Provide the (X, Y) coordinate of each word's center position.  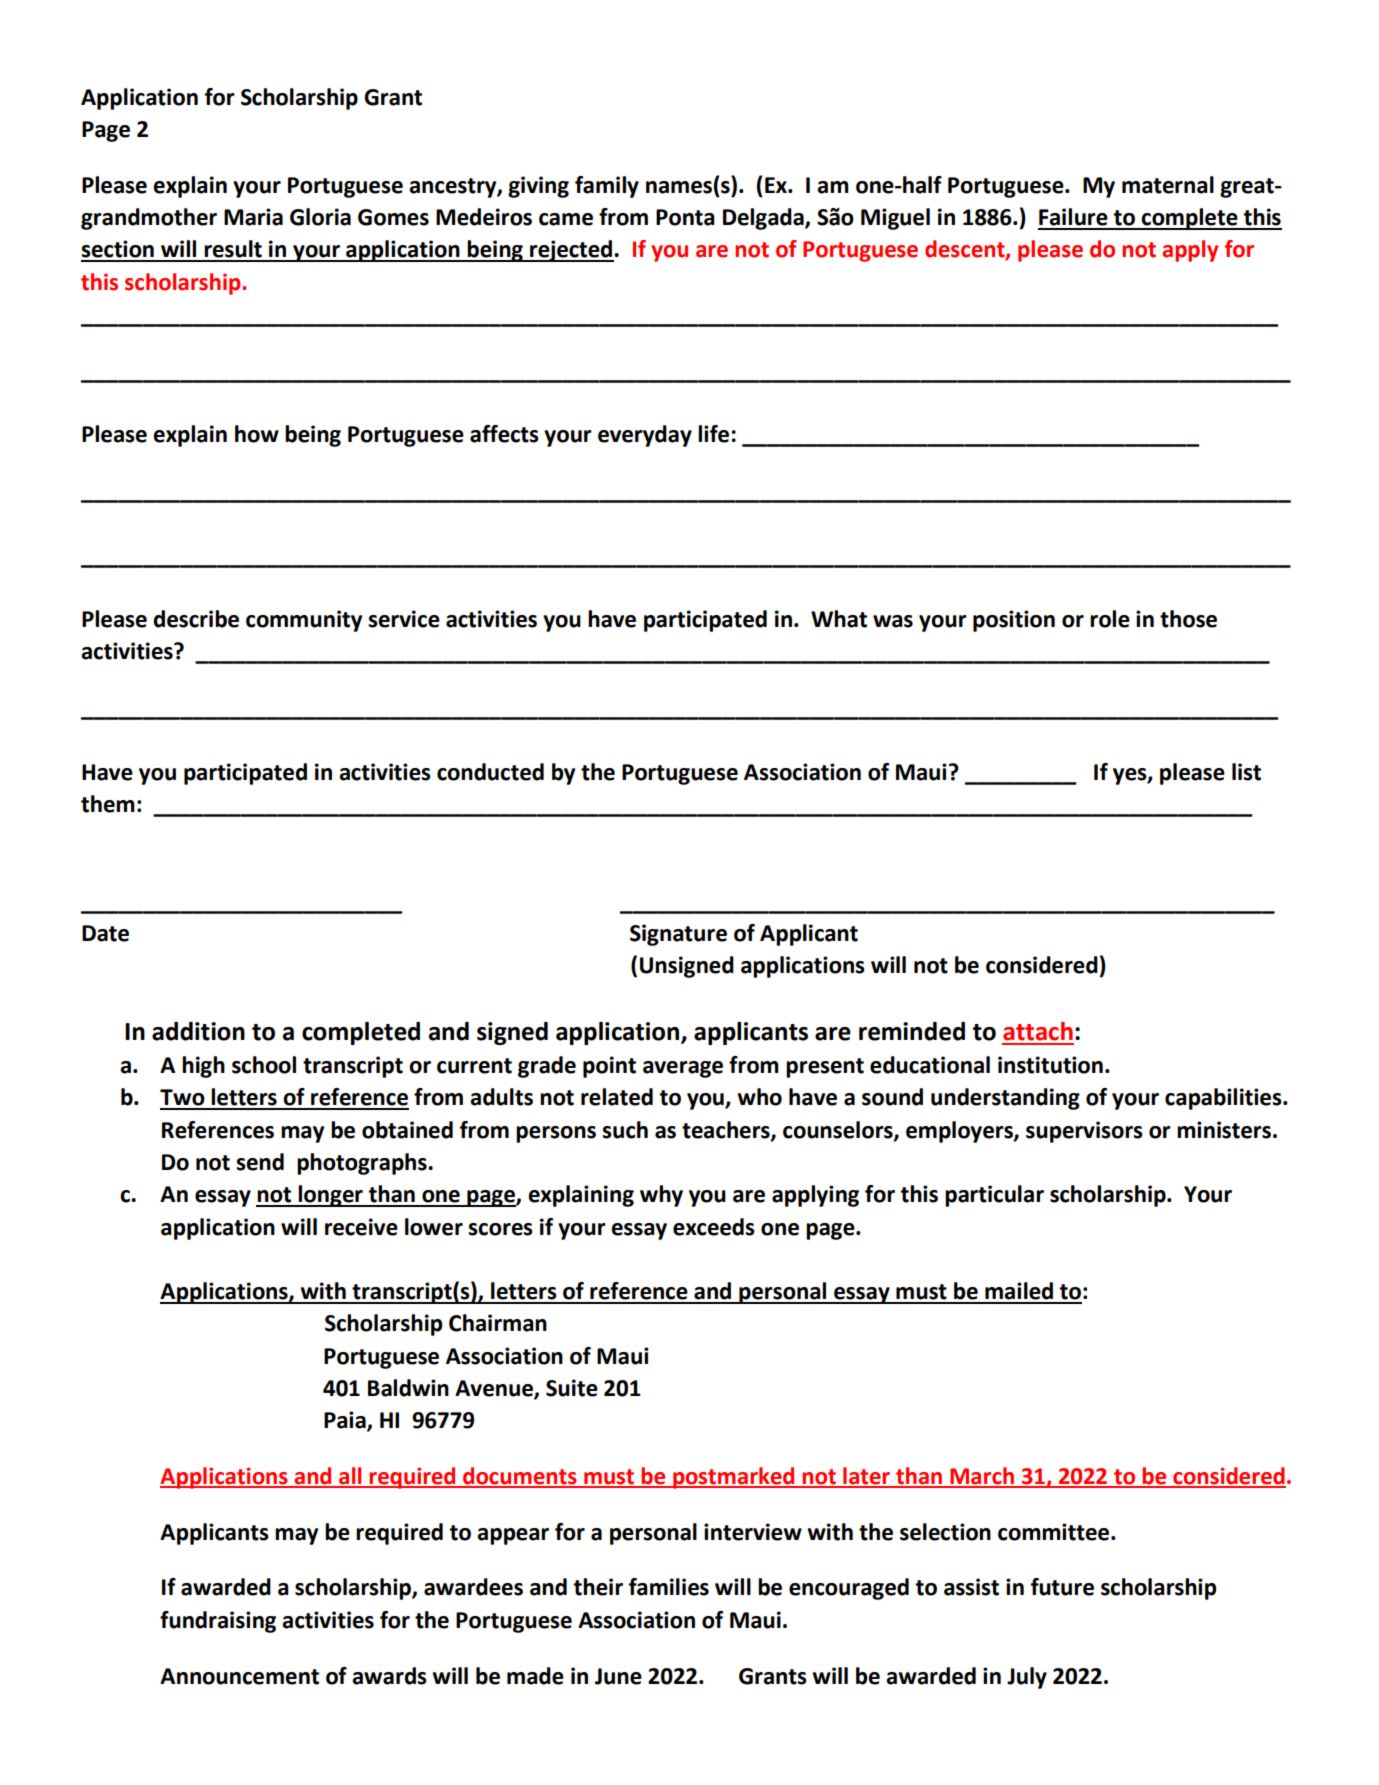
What (839, 619)
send (260, 1162)
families (669, 1587)
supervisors (1084, 1132)
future (1062, 1587)
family (607, 187)
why (661, 1196)
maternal (1168, 185)
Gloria (320, 217)
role (1110, 619)
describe (196, 619)
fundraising (218, 1622)
